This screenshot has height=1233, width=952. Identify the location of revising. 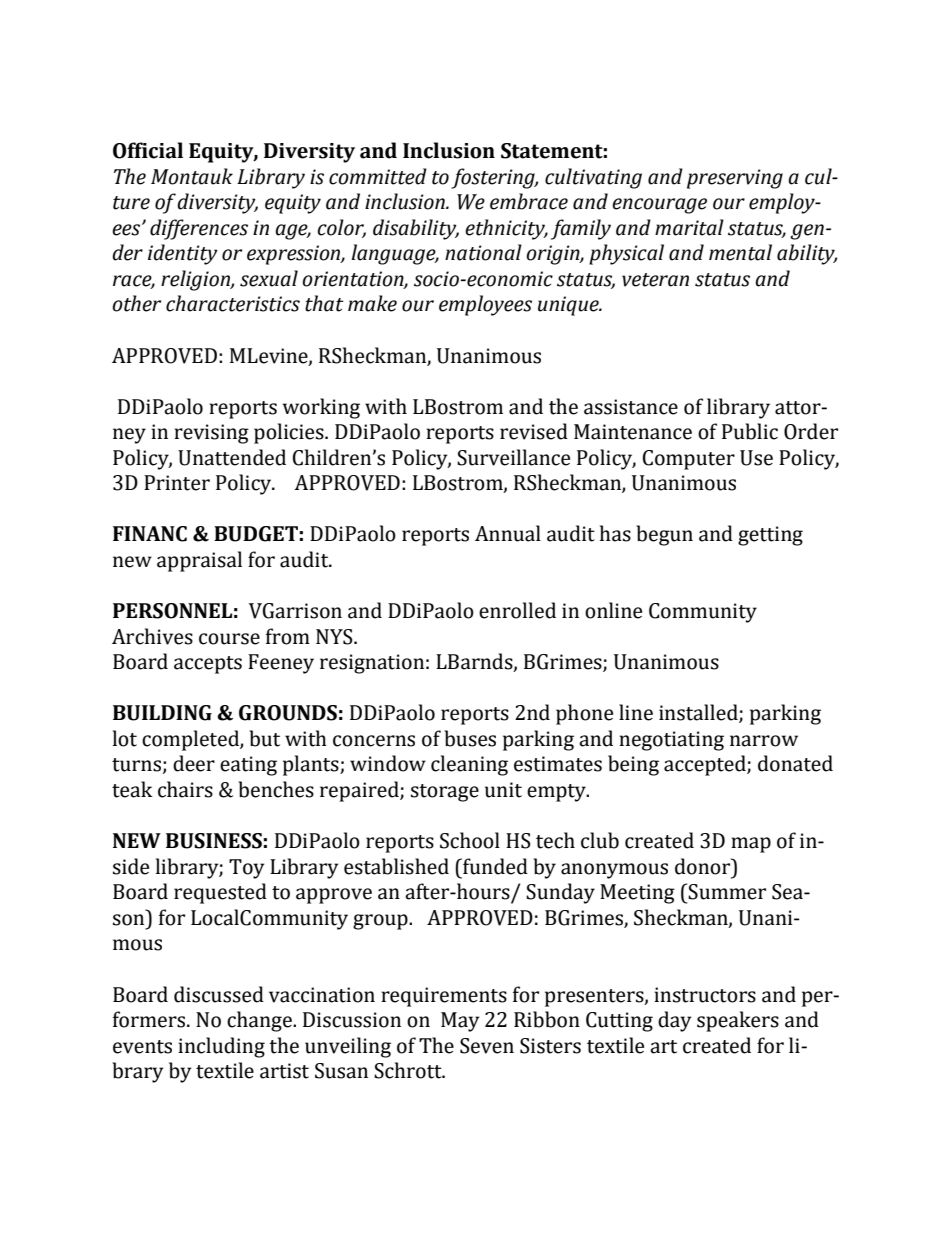
(211, 434).
